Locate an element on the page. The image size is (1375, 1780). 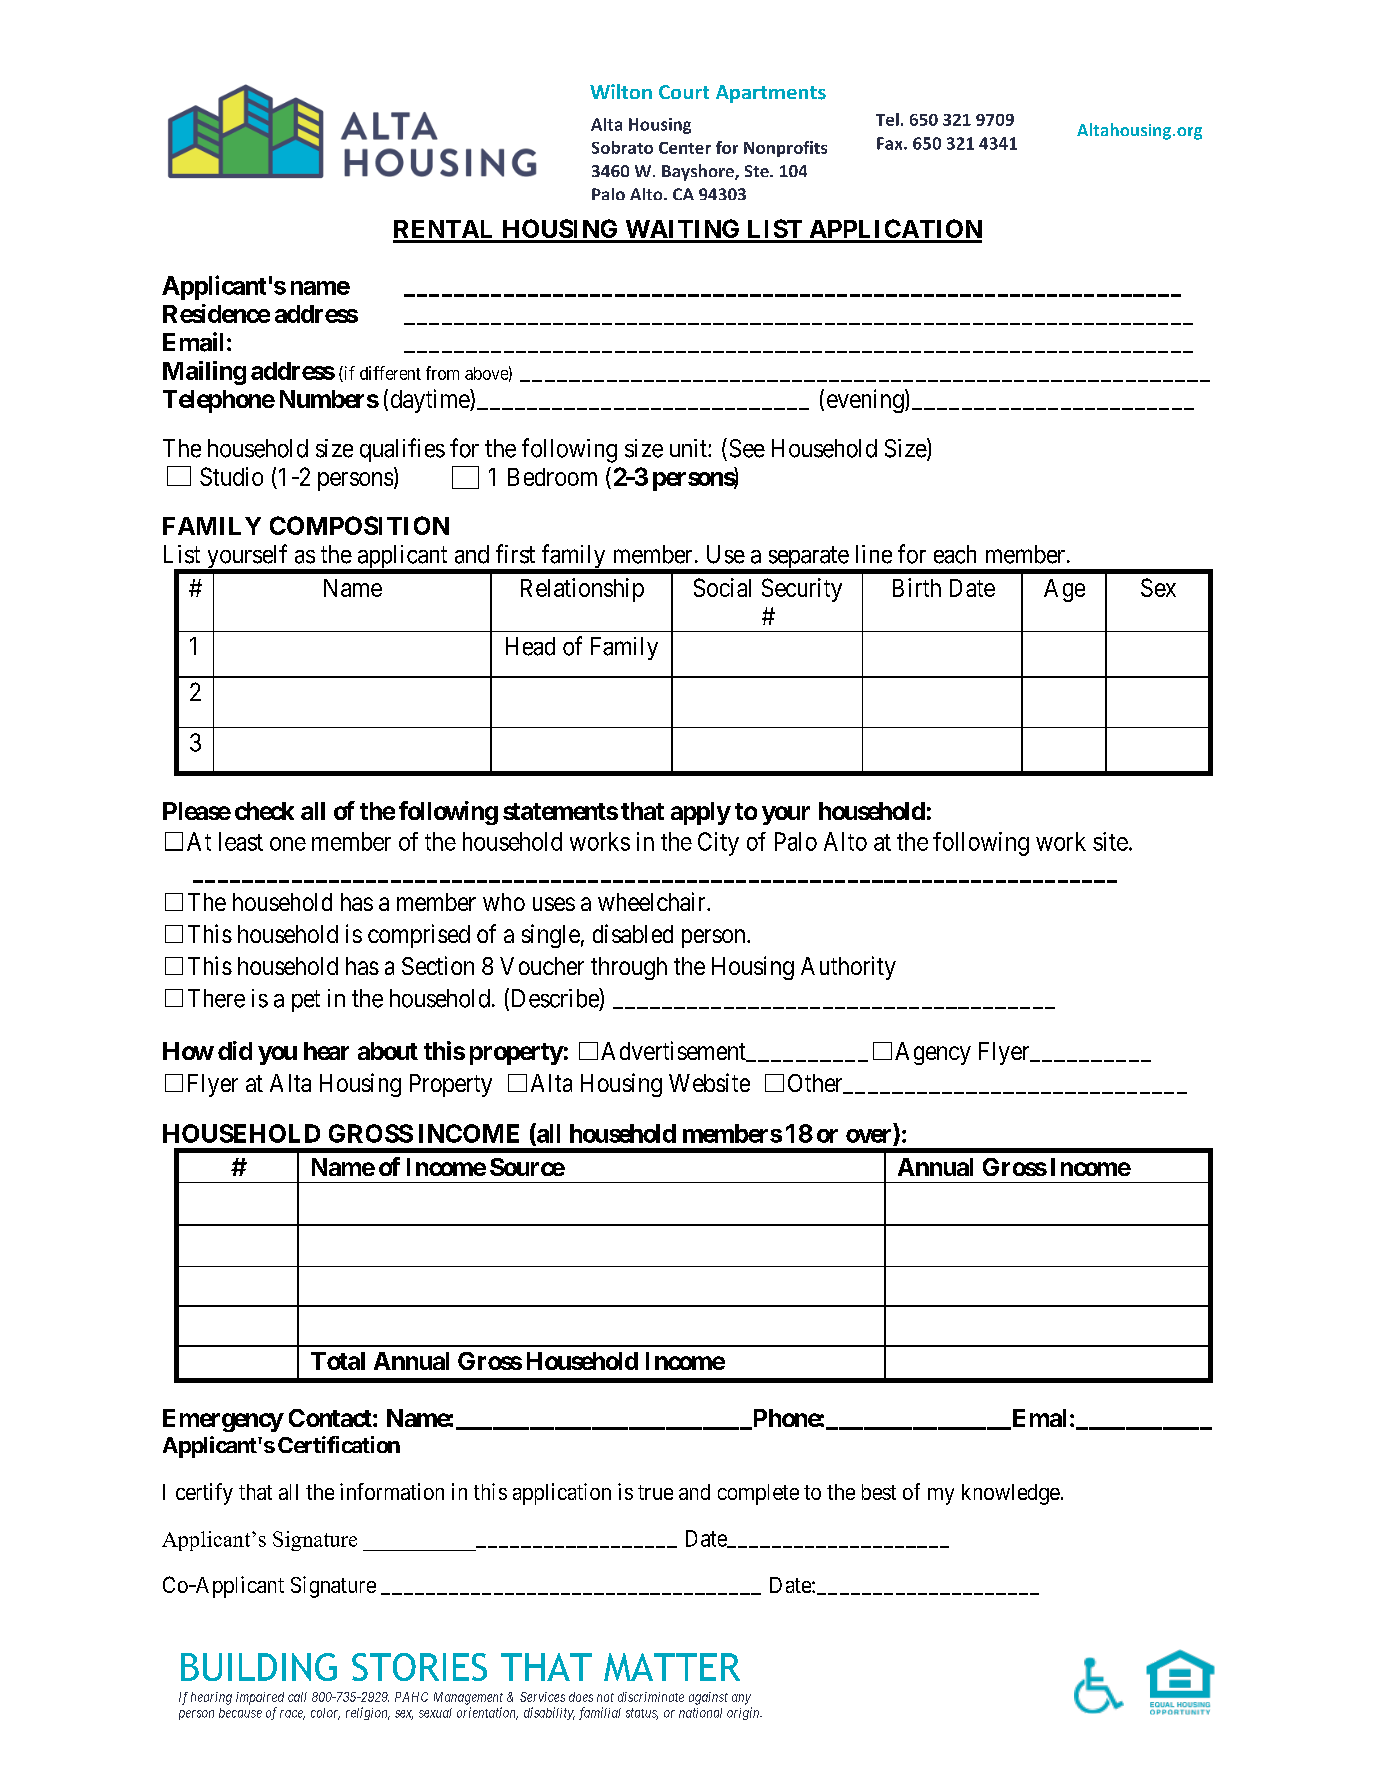
Birth is located at coordinates (917, 587).
